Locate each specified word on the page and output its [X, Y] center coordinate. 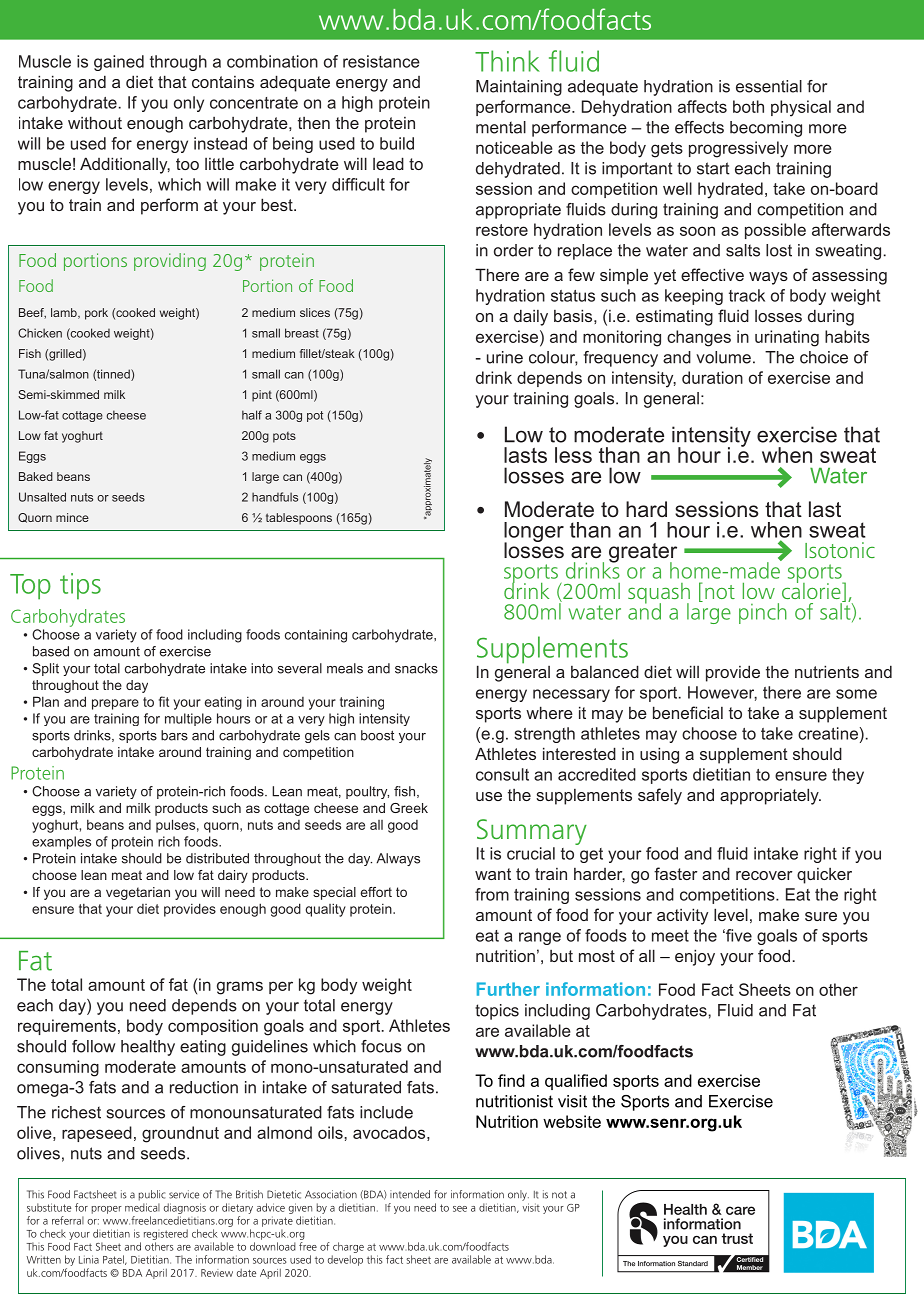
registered [166, 1234]
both [748, 106]
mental [501, 127]
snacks [416, 668]
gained [119, 63]
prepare [115, 704]
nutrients [827, 671]
